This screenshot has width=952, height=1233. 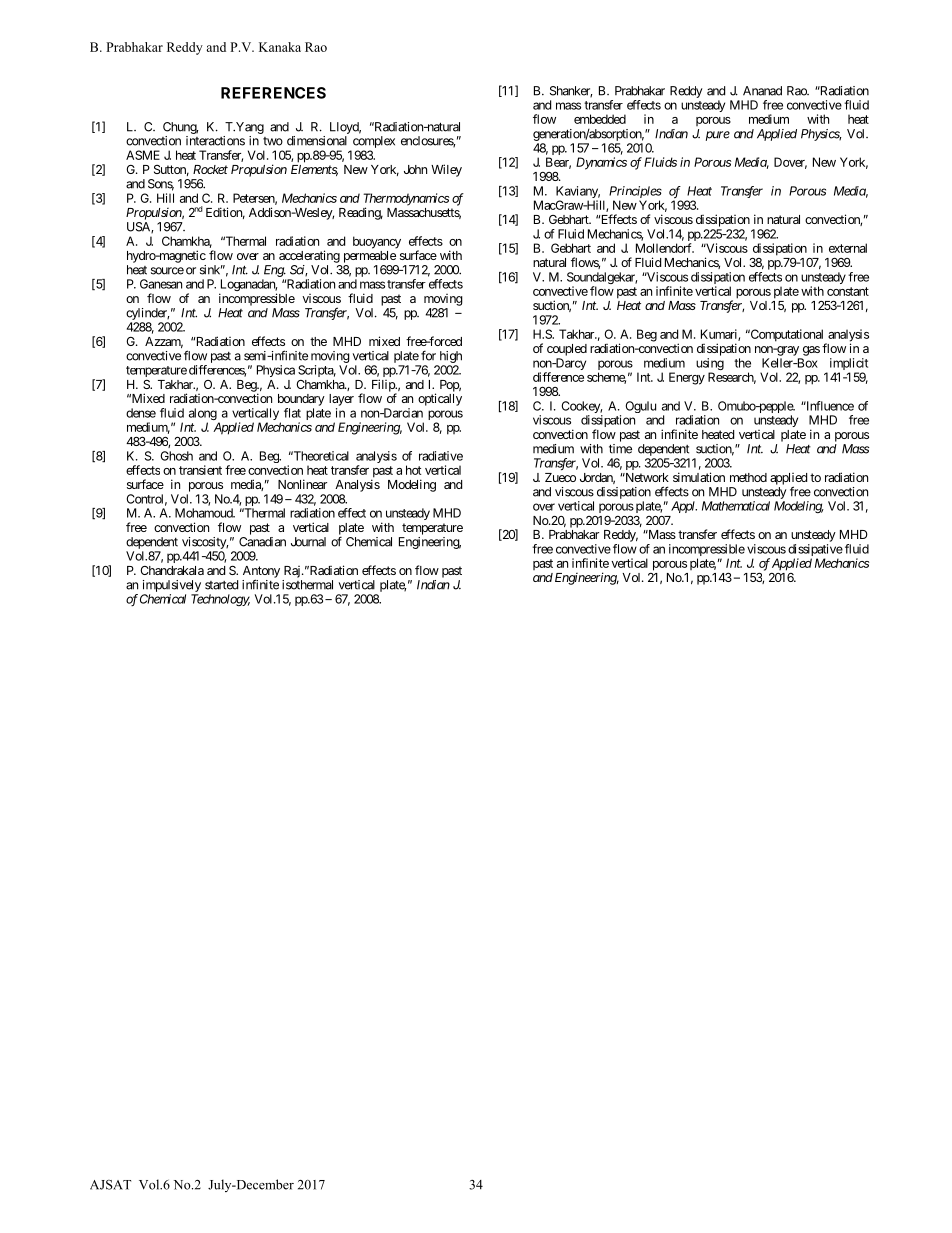 What do you see at coordinates (308, 542) in the screenshot?
I see `Journal` at bounding box center [308, 542].
